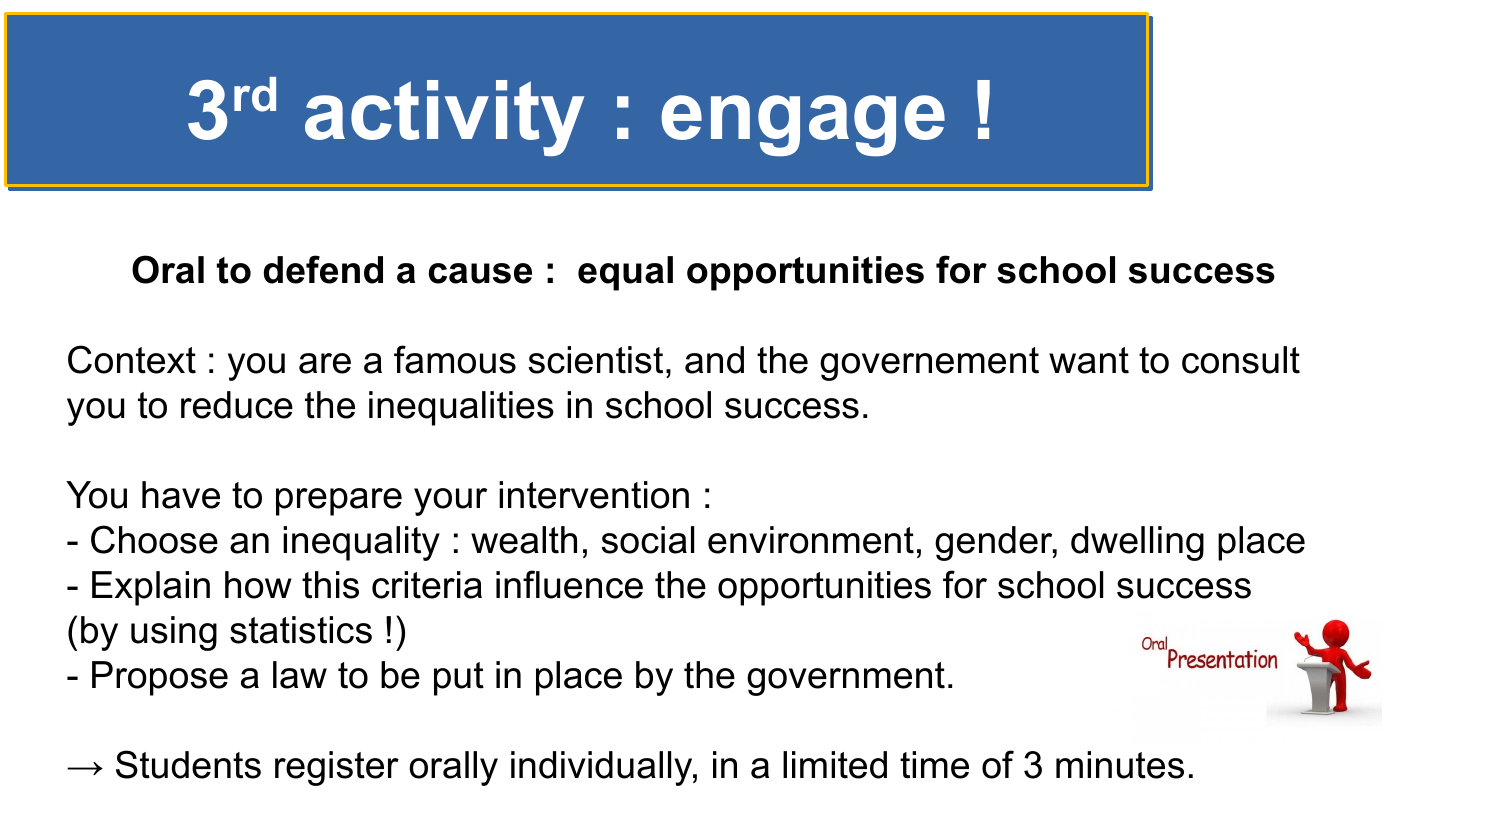 This screenshot has width=1488, height=837. I want to click on engage, so click(803, 126).
